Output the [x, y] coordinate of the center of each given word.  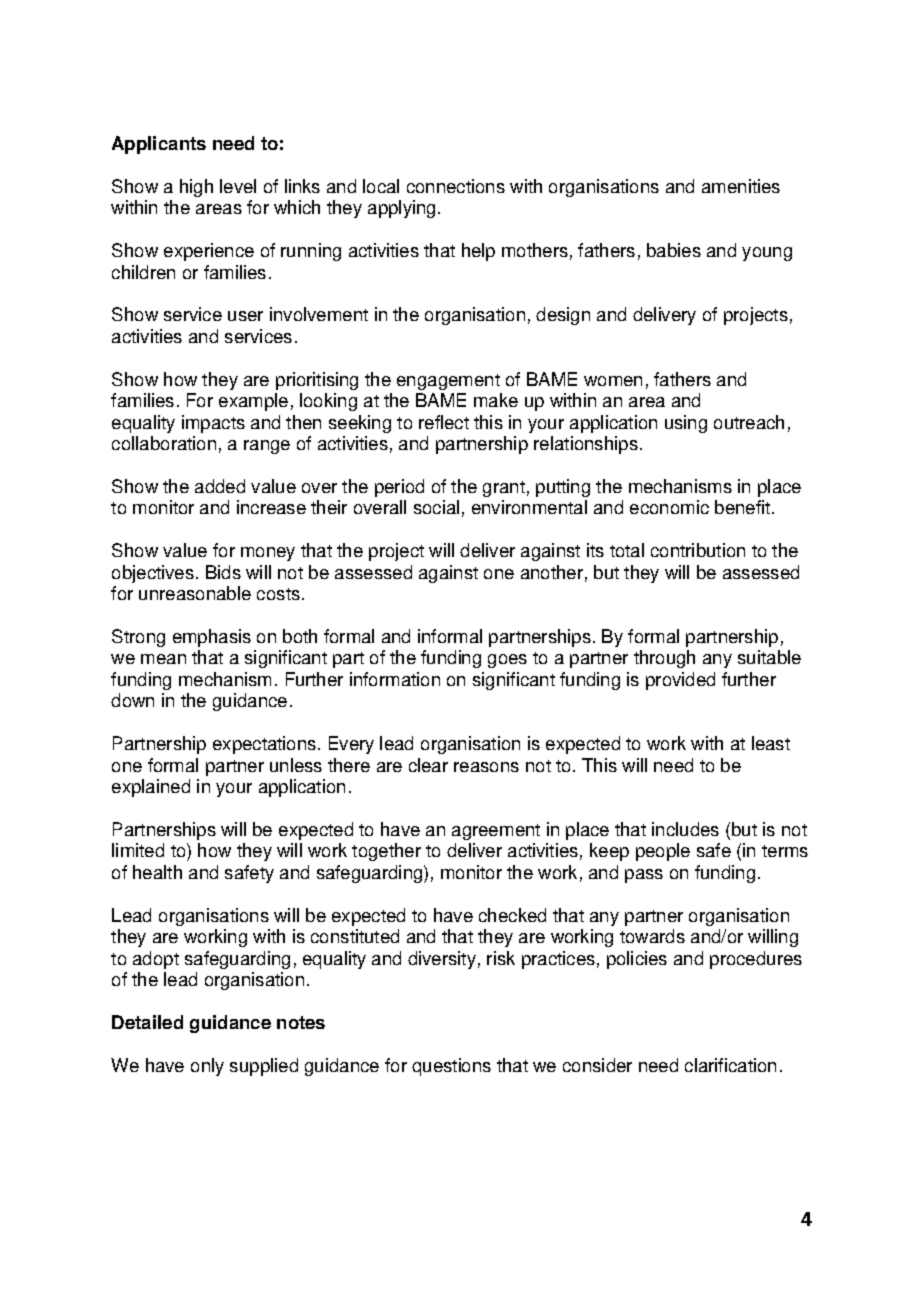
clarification [730, 1065]
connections [456, 186]
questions [451, 1067]
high [196, 188]
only [207, 1067]
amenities [741, 186]
